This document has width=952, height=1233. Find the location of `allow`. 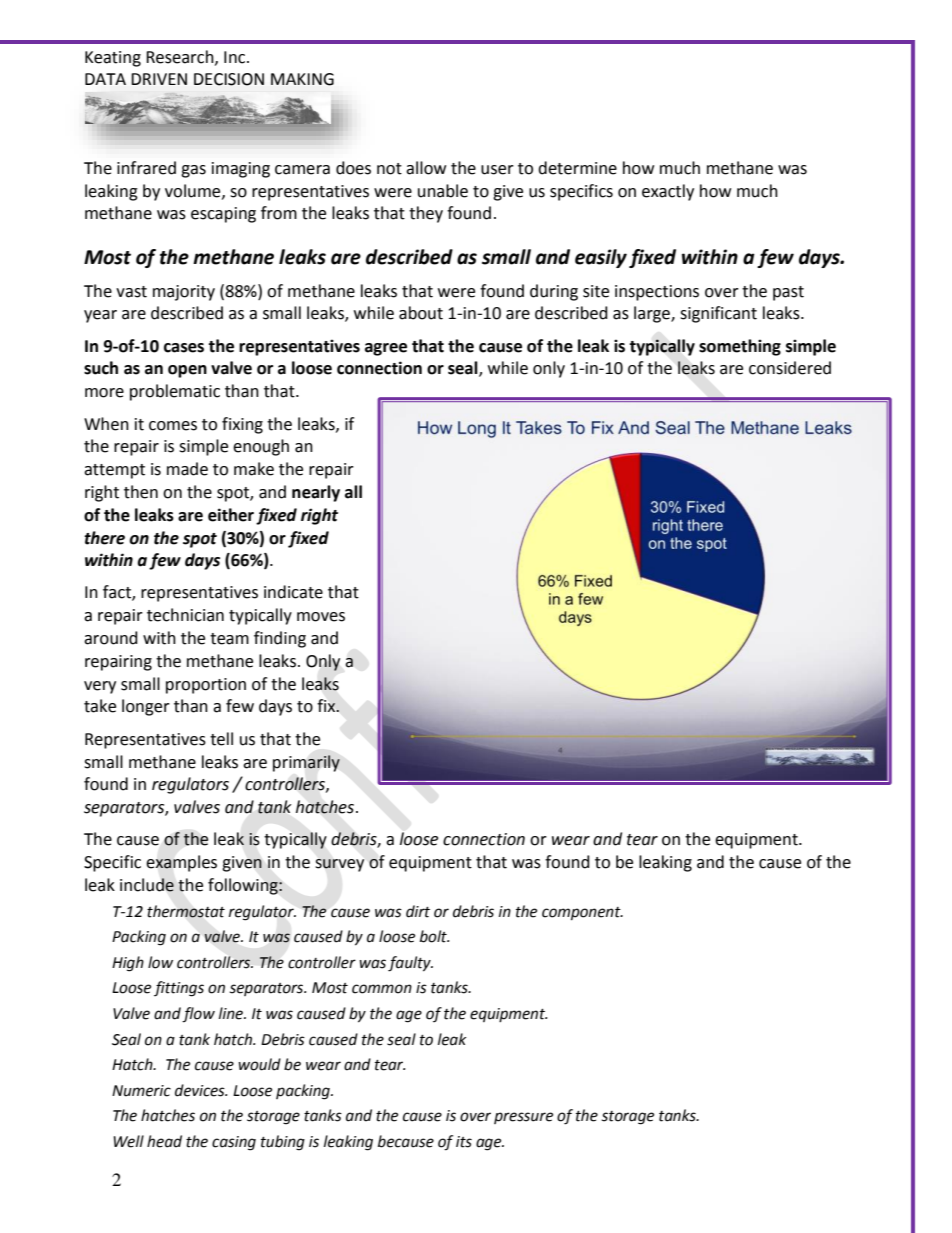

allow is located at coordinates (426, 168).
